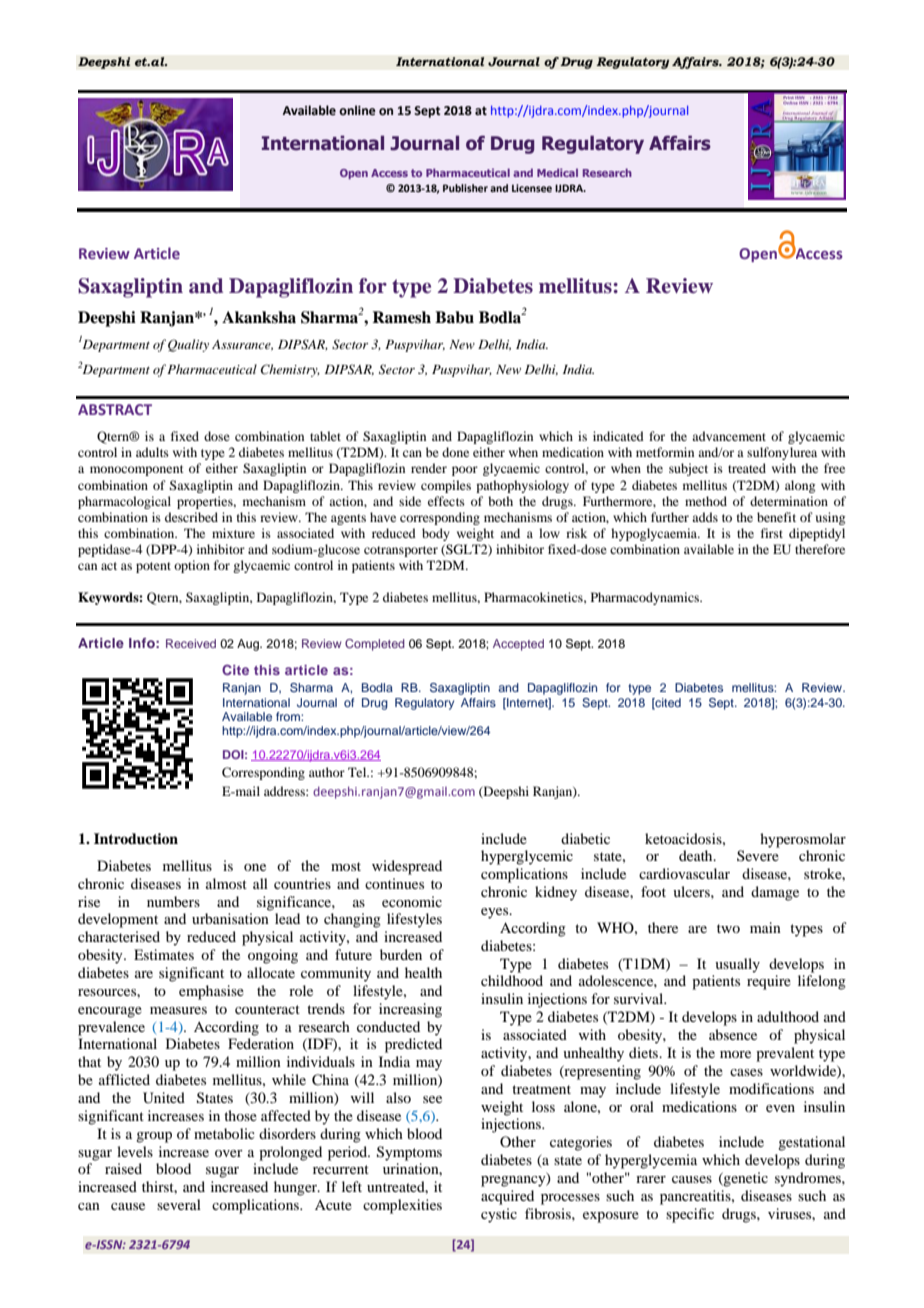 The width and height of the screenshot is (924, 1308). What do you see at coordinates (179, 1204) in the screenshot?
I see `several` at bounding box center [179, 1204].
